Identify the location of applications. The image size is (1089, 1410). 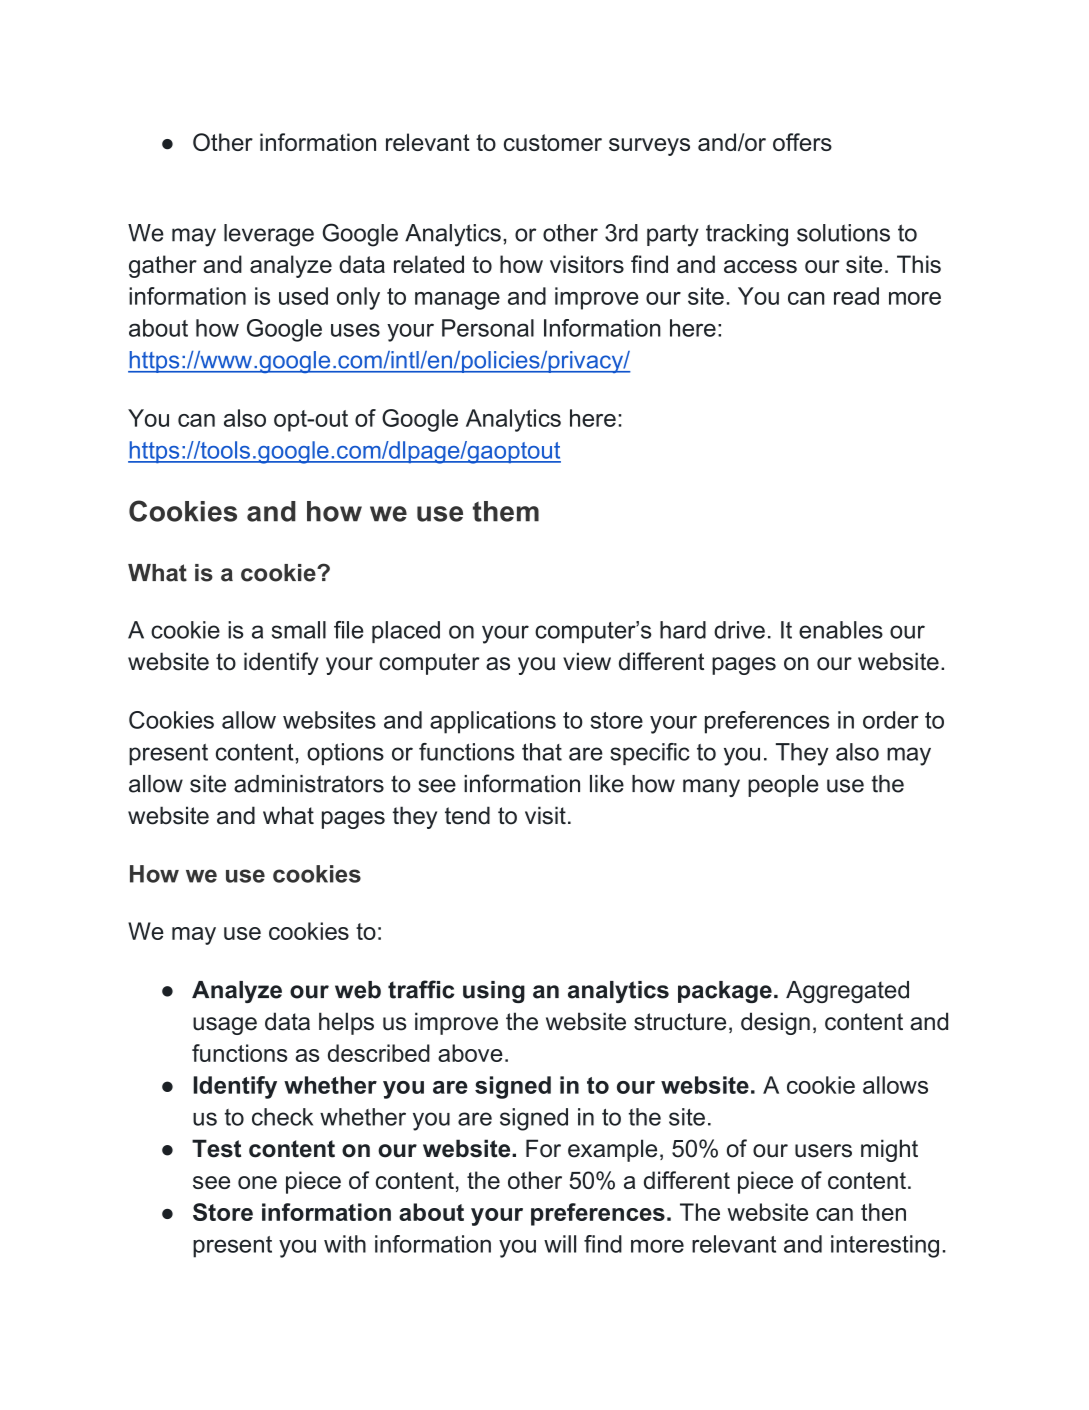
(493, 722).
